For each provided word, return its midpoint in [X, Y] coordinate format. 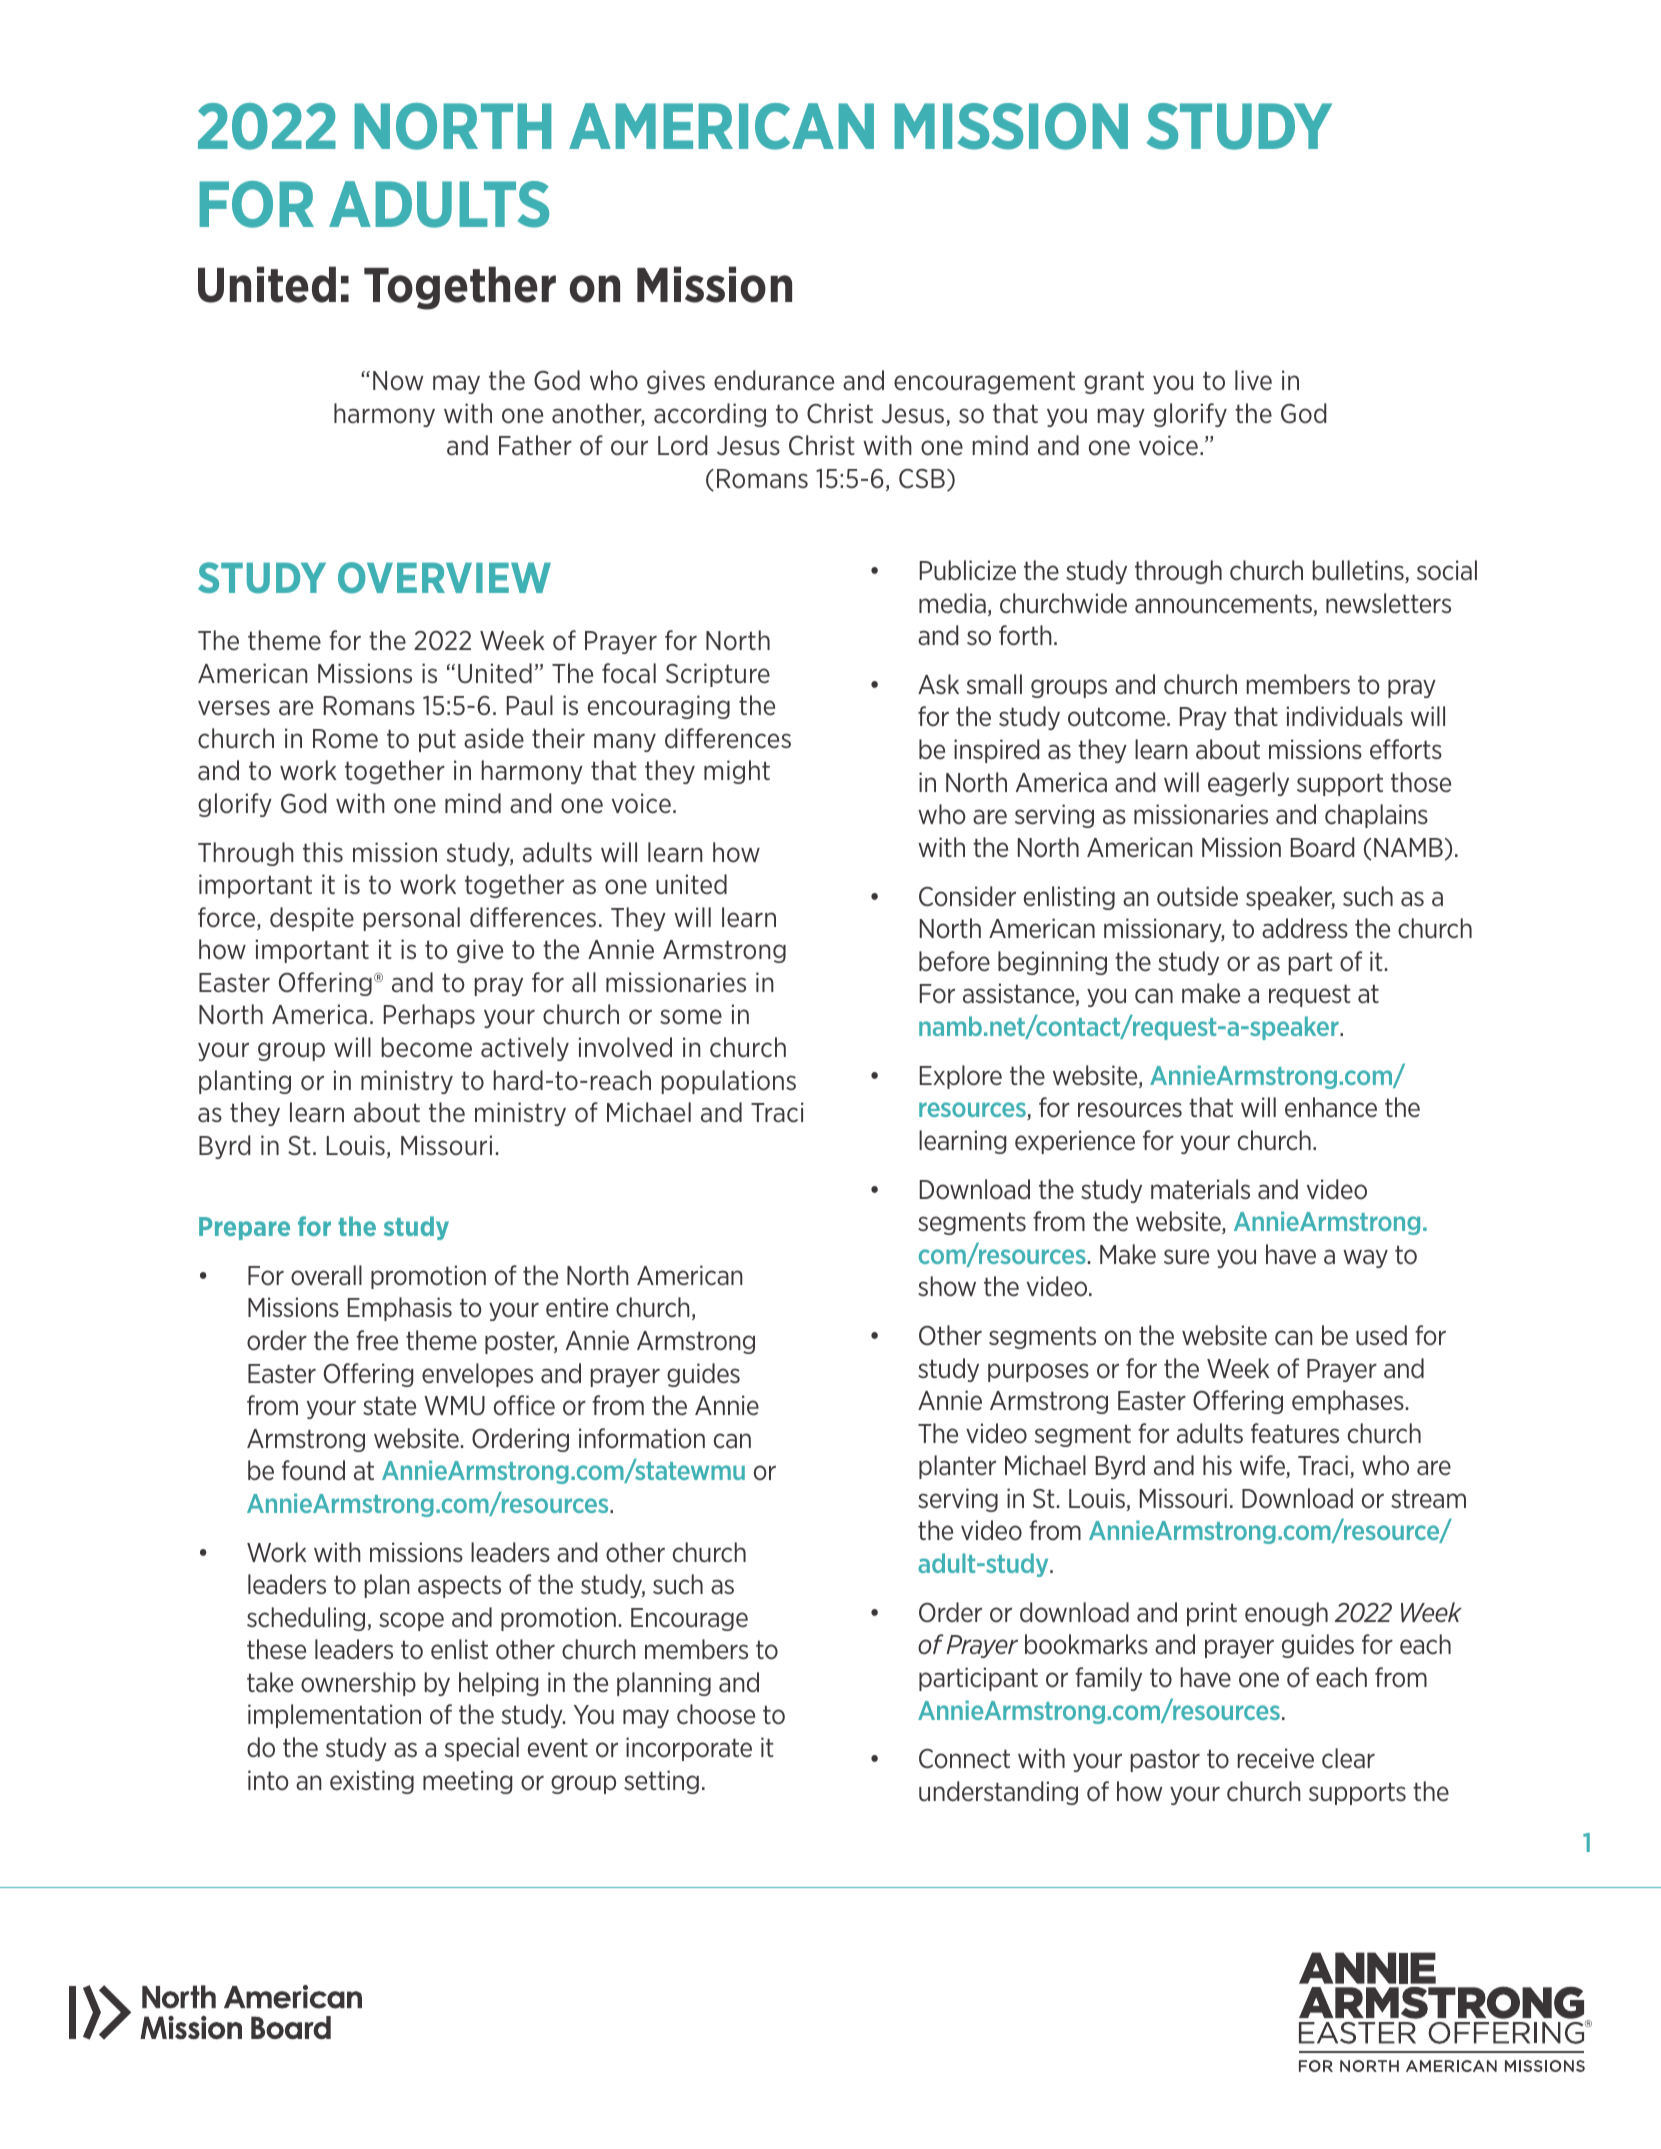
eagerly [1248, 784]
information [642, 1438]
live [1253, 380]
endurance [774, 380]
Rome [345, 739]
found [313, 1470]
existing [372, 1782]
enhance [1331, 1107]
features [1295, 1433]
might [737, 772]
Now [398, 381]
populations [729, 1082]
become [427, 1047]
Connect [964, 1759]
